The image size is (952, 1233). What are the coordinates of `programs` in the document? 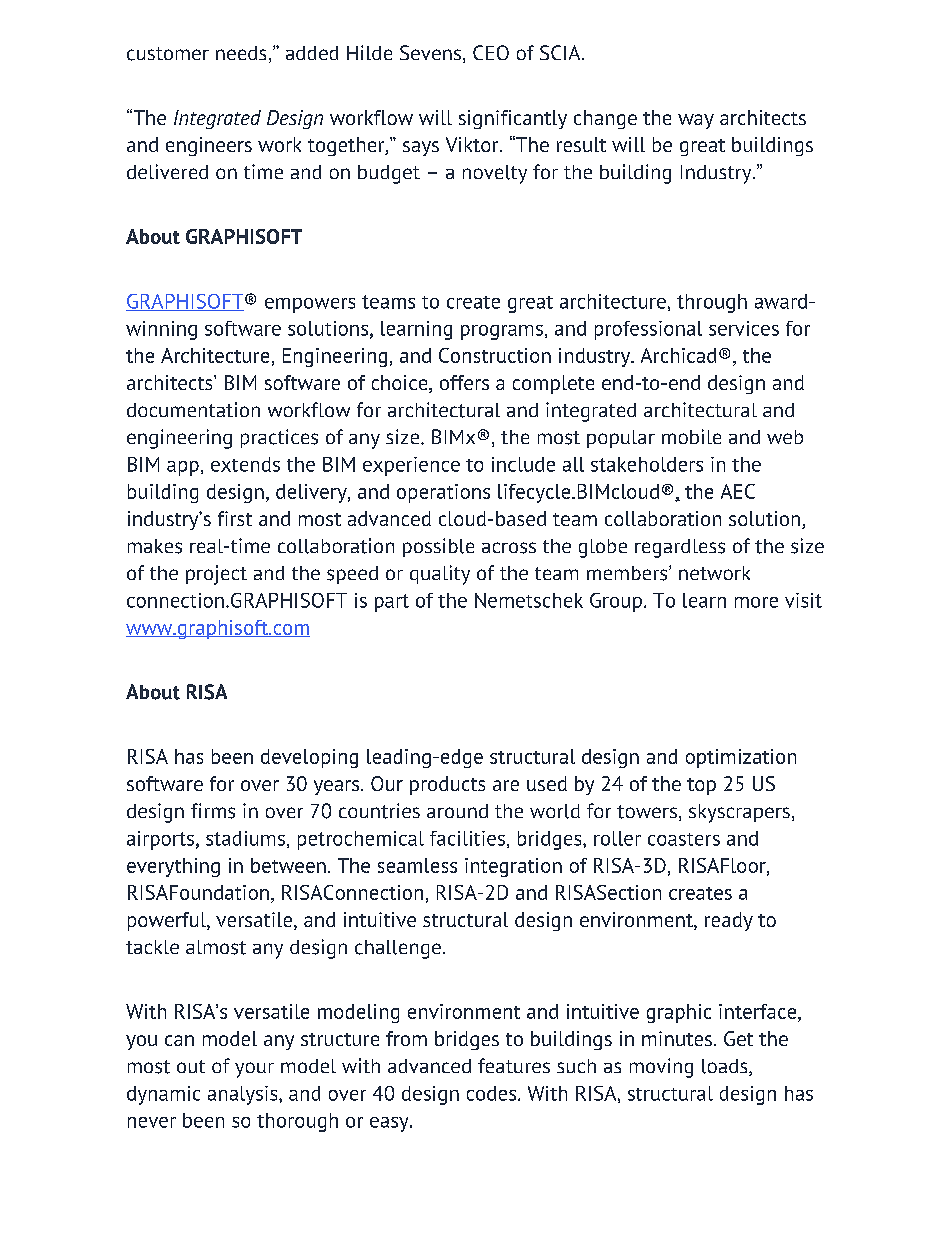 It's located at (502, 332).
